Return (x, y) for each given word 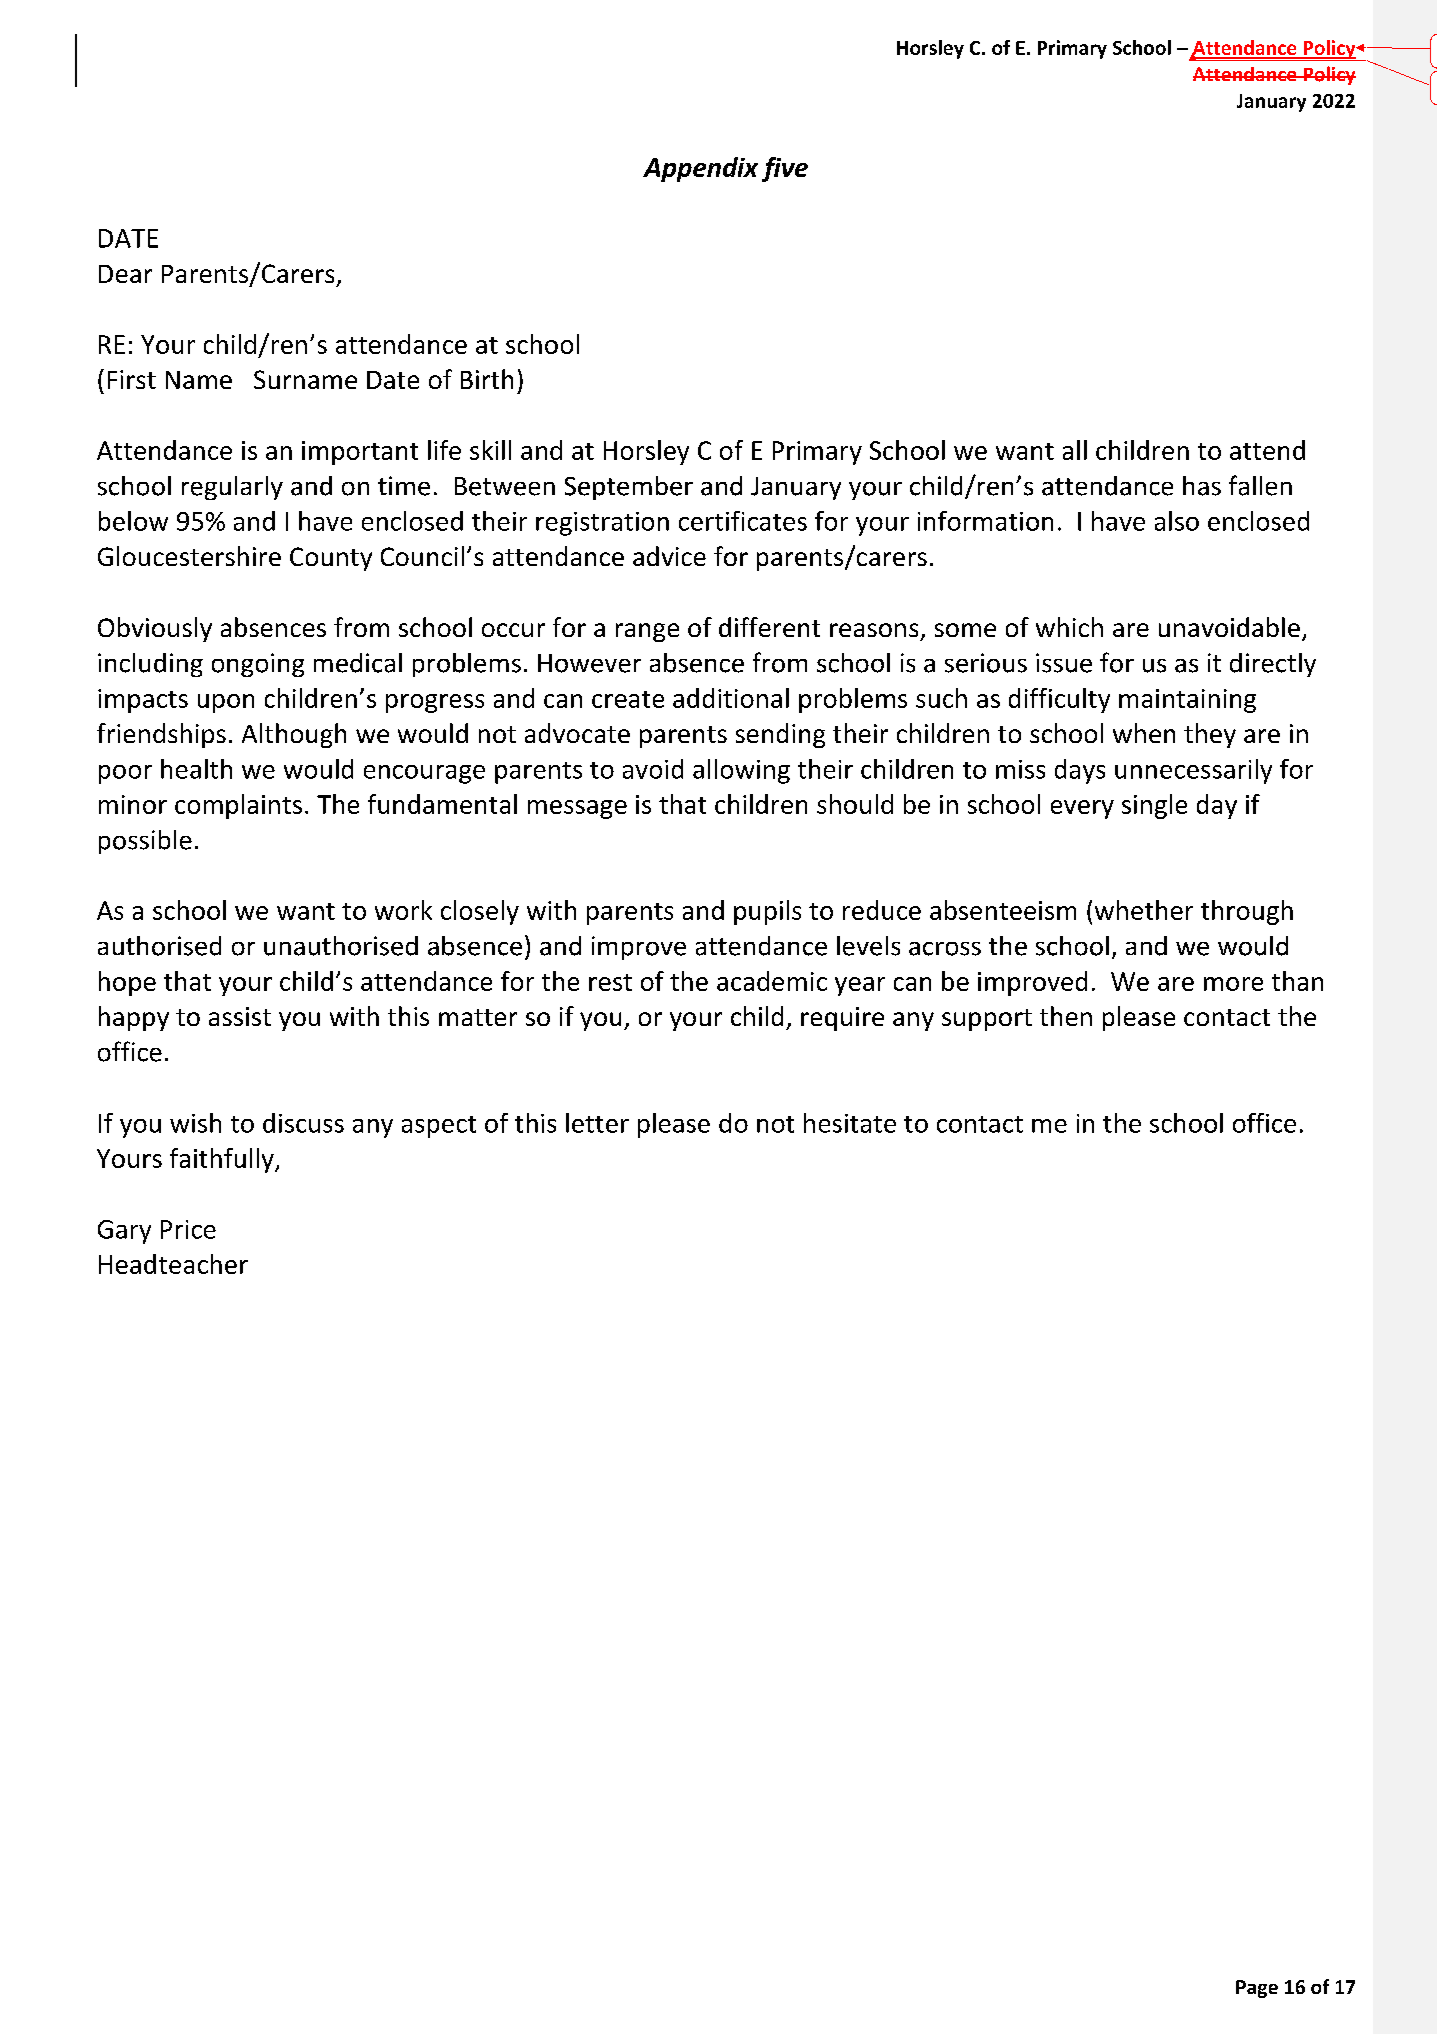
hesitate (850, 1123)
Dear (125, 274)
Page (1257, 1989)
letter (597, 1123)
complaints (238, 806)
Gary (124, 1232)
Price (188, 1229)
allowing (741, 771)
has (1202, 486)
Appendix (700, 169)
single (1154, 806)
